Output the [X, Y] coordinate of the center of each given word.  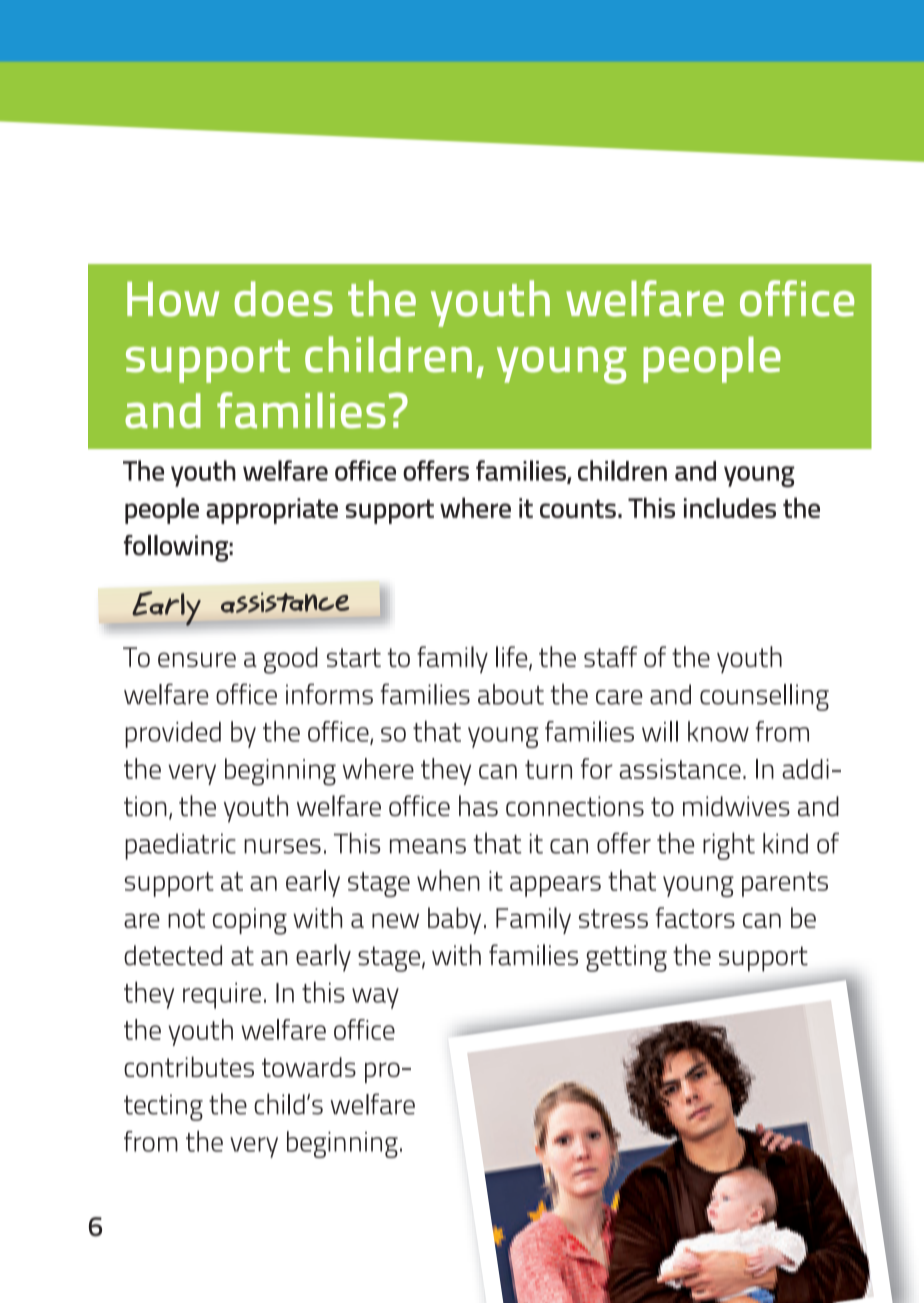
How [173, 299]
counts [578, 508]
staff [611, 656]
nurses [282, 846]
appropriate [272, 511]
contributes [189, 1066]
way [375, 998]
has [478, 806]
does [283, 299]
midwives [736, 806]
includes [730, 508]
